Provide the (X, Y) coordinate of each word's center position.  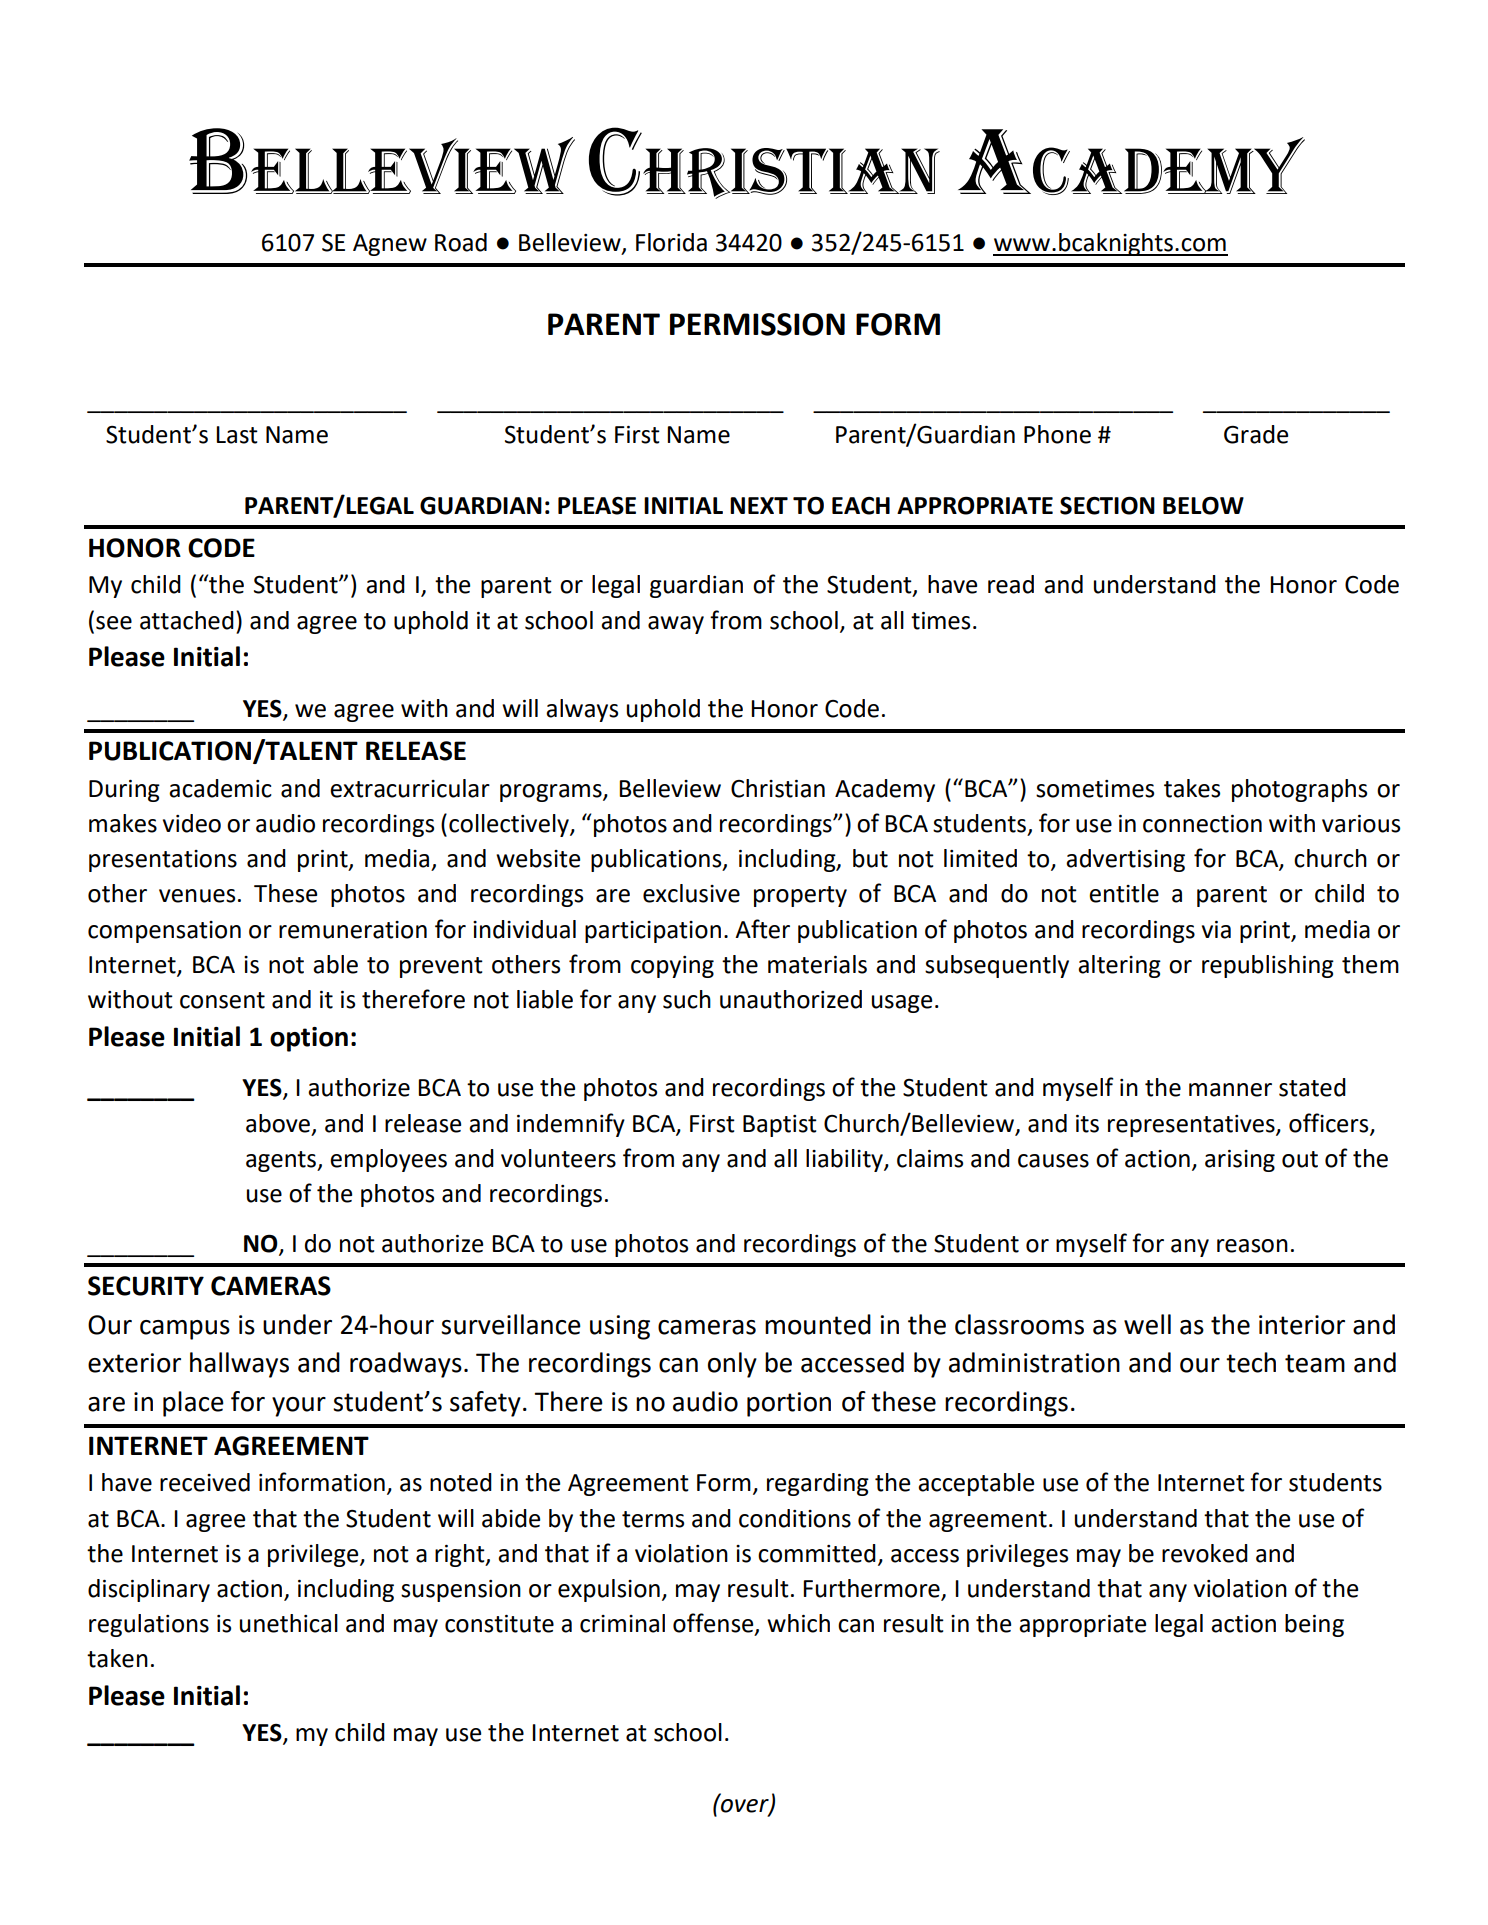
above (278, 1123)
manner (1230, 1090)
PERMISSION (757, 324)
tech (1251, 1362)
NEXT (759, 505)
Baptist (780, 1126)
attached (187, 620)
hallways (239, 1365)
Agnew (390, 245)
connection (1202, 824)
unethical (289, 1623)
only (732, 1365)
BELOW (1203, 505)
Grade (1256, 434)
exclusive (691, 893)
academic (220, 788)
